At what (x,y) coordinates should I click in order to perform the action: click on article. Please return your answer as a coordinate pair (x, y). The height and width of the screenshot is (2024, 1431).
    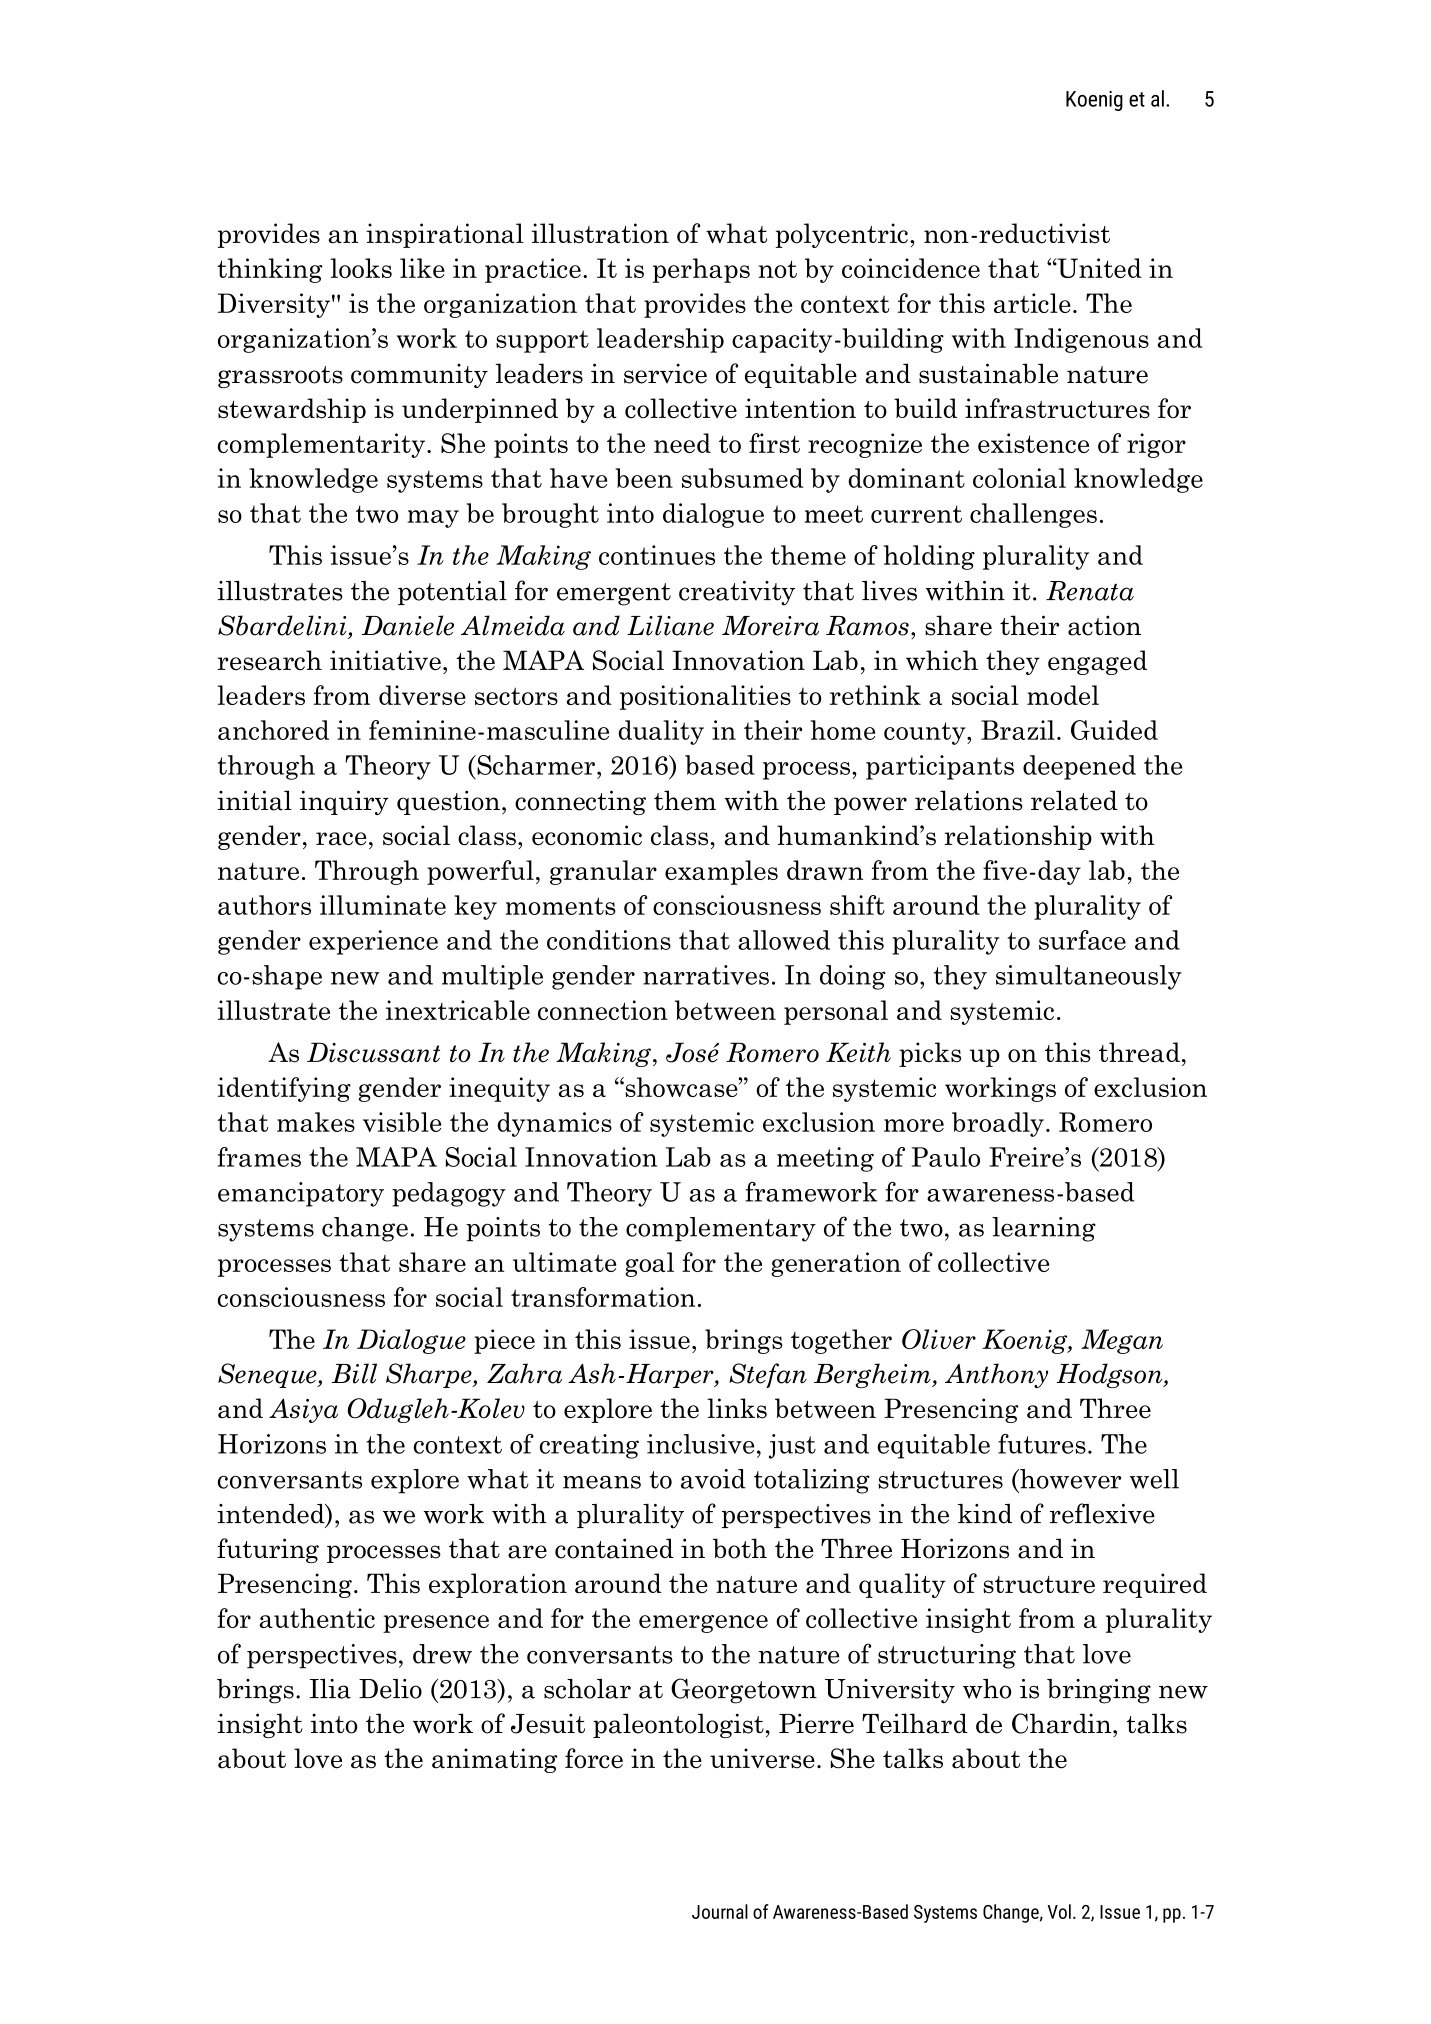
    Looking at the image, I should click on (1032, 303).
